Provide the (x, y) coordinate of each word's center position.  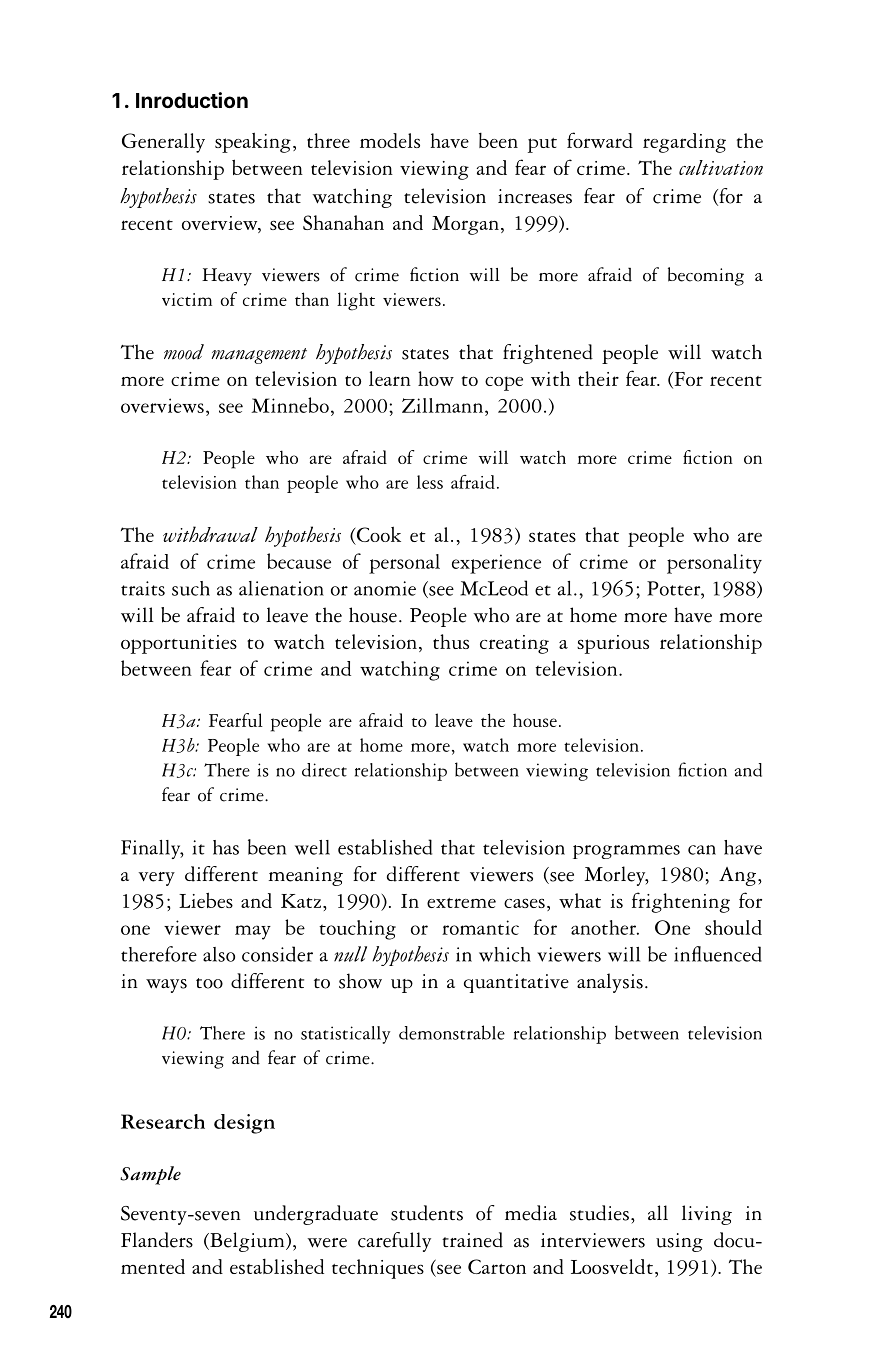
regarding (684, 143)
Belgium (247, 1242)
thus (451, 641)
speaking (253, 142)
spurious (613, 644)
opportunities (179, 644)
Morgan (465, 225)
